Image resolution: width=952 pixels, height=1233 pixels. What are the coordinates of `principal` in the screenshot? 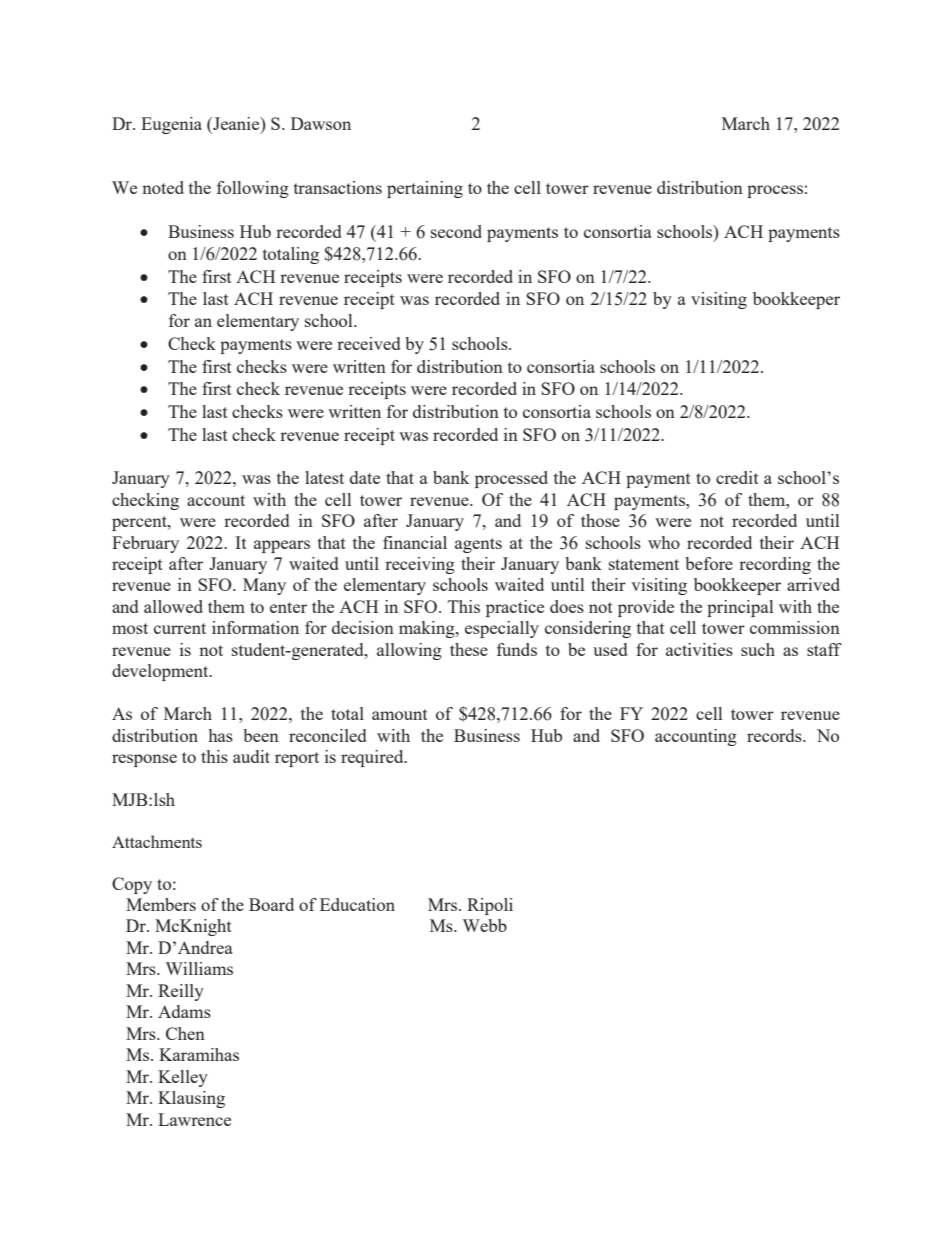 It's located at (740, 608).
